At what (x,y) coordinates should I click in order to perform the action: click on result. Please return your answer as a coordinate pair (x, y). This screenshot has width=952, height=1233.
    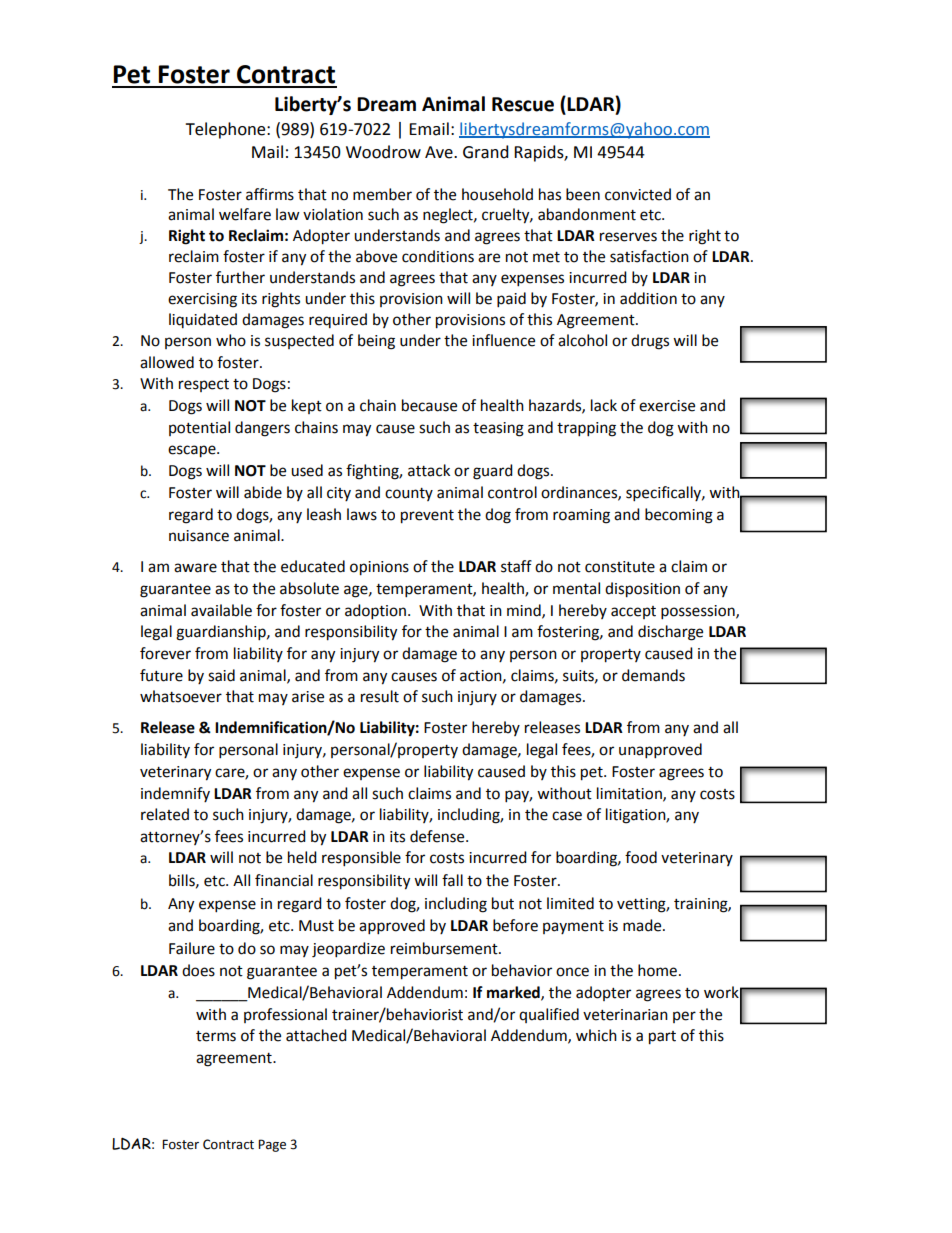
    Looking at the image, I should click on (380, 696).
